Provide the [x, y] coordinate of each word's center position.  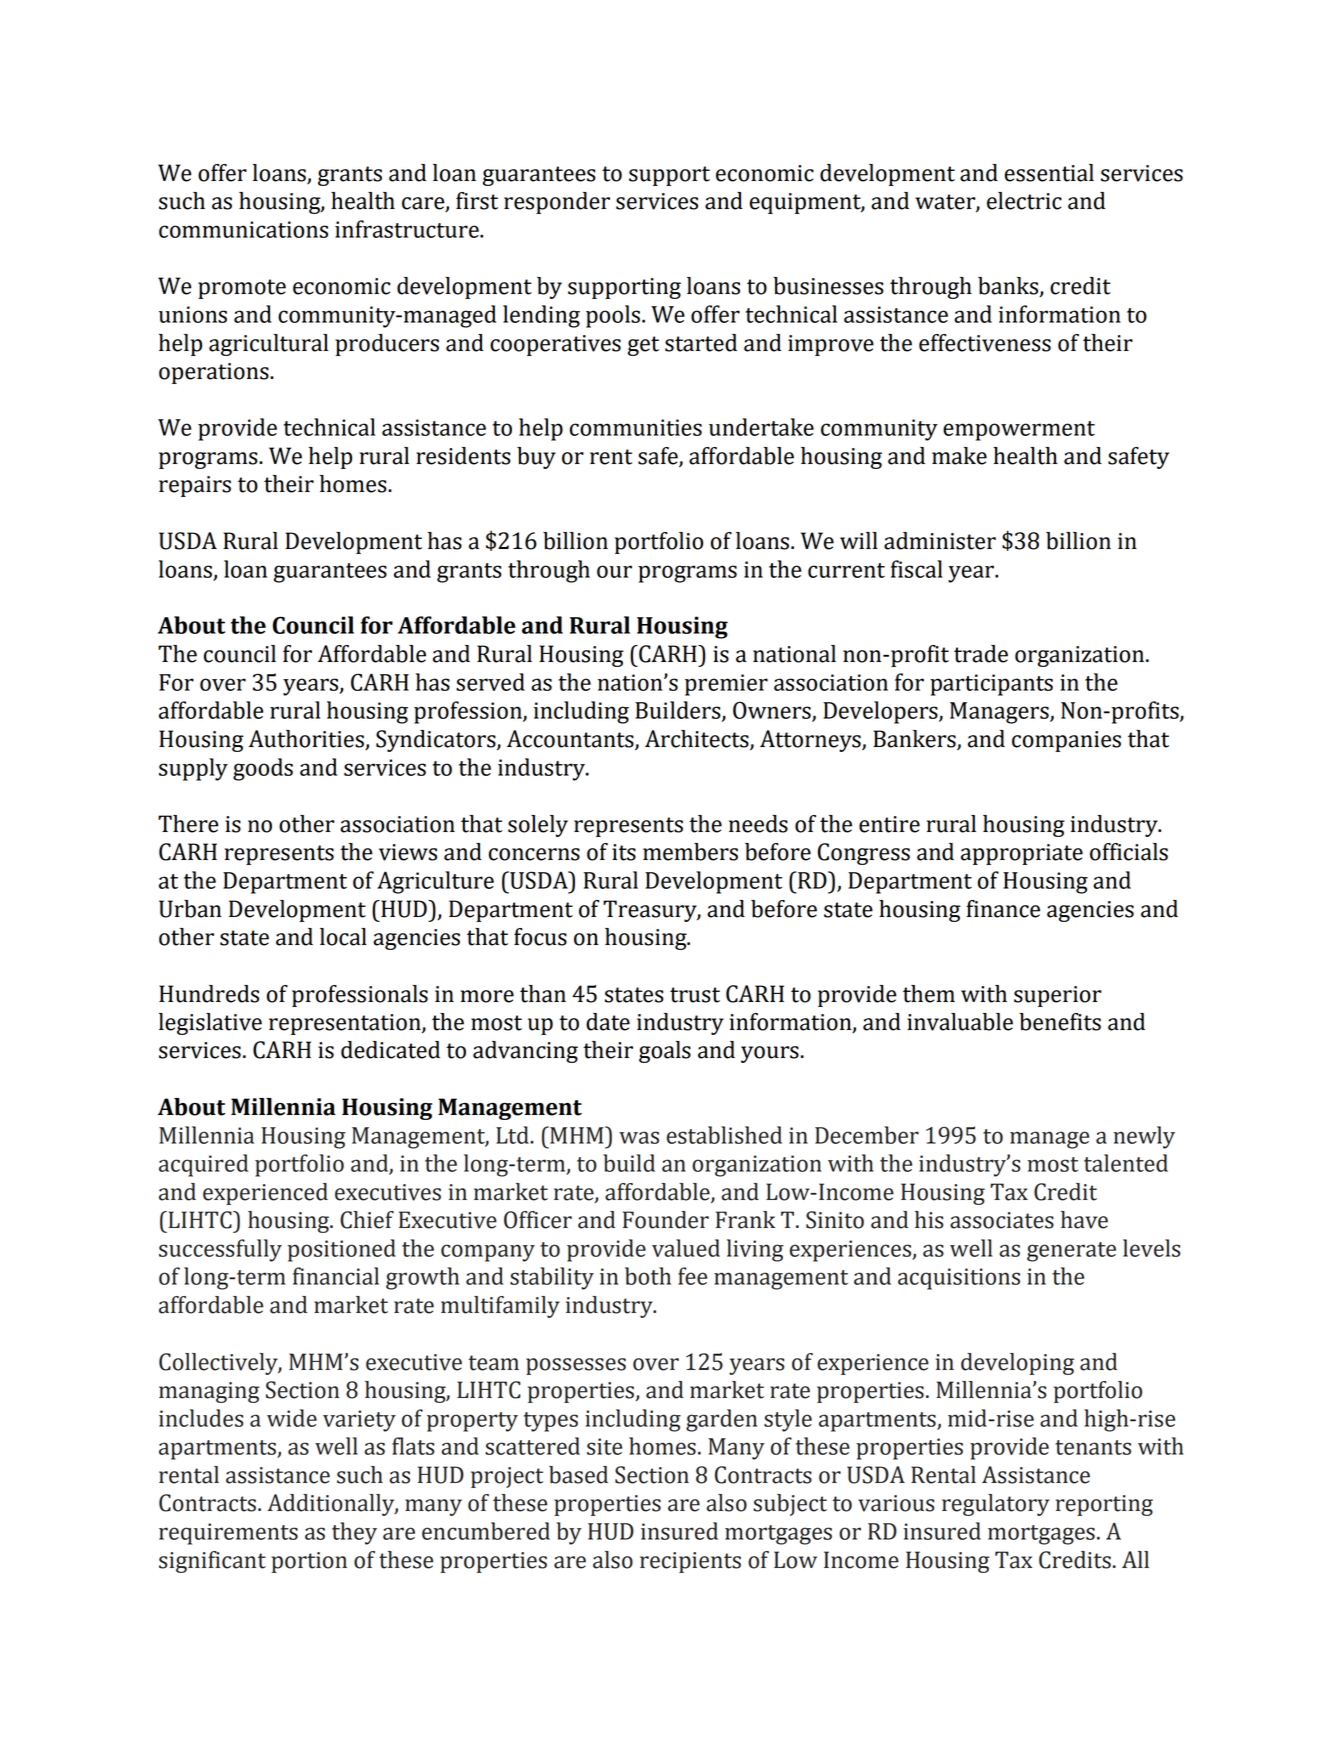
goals [665, 1052]
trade [981, 654]
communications [243, 229]
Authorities [307, 740]
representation [346, 1024]
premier [726, 685]
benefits [1060, 1022]
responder [557, 203]
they [354, 1533]
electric [1024, 201]
